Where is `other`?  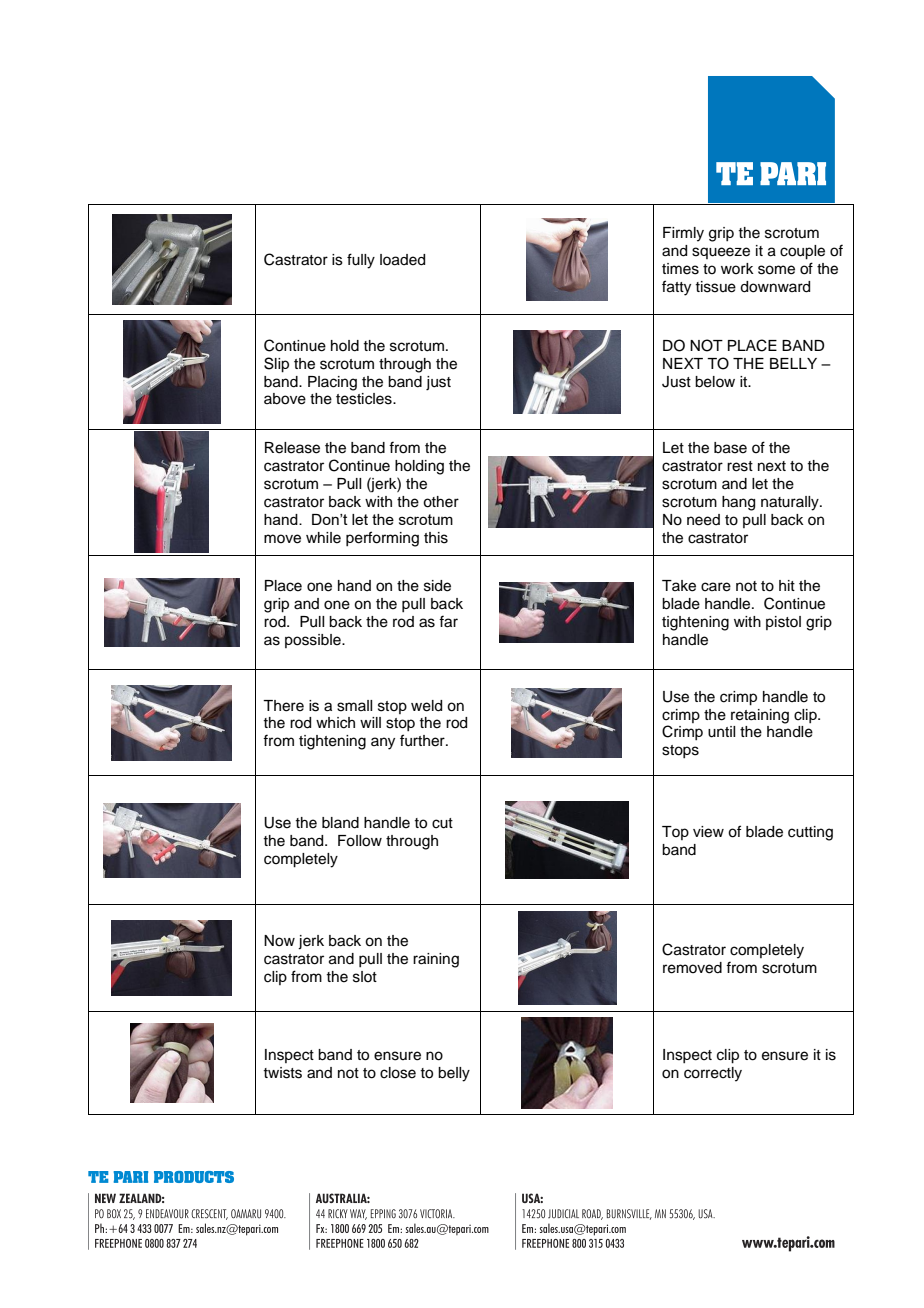 other is located at coordinates (441, 502).
